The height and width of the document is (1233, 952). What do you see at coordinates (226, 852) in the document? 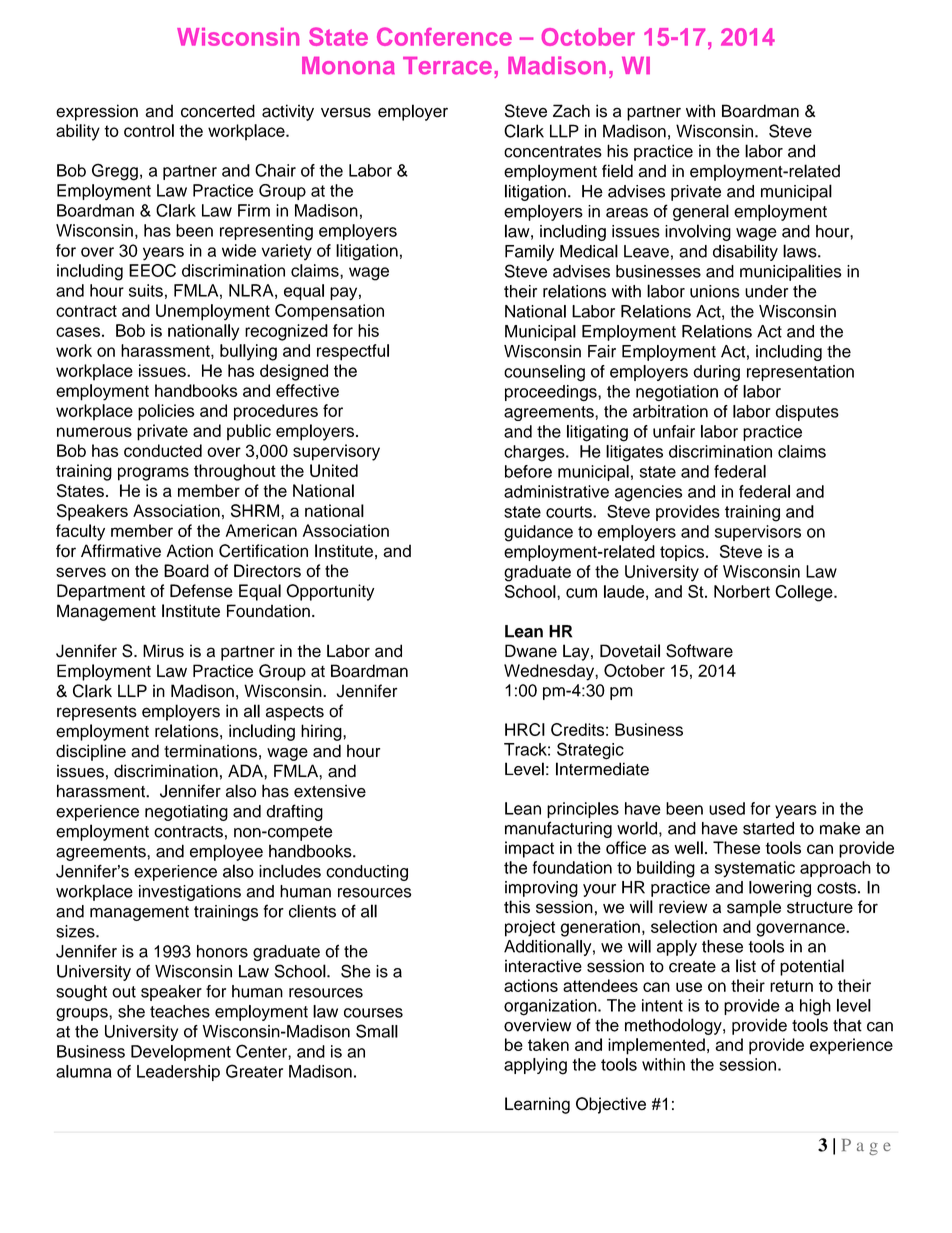
I see `employee` at bounding box center [226, 852].
